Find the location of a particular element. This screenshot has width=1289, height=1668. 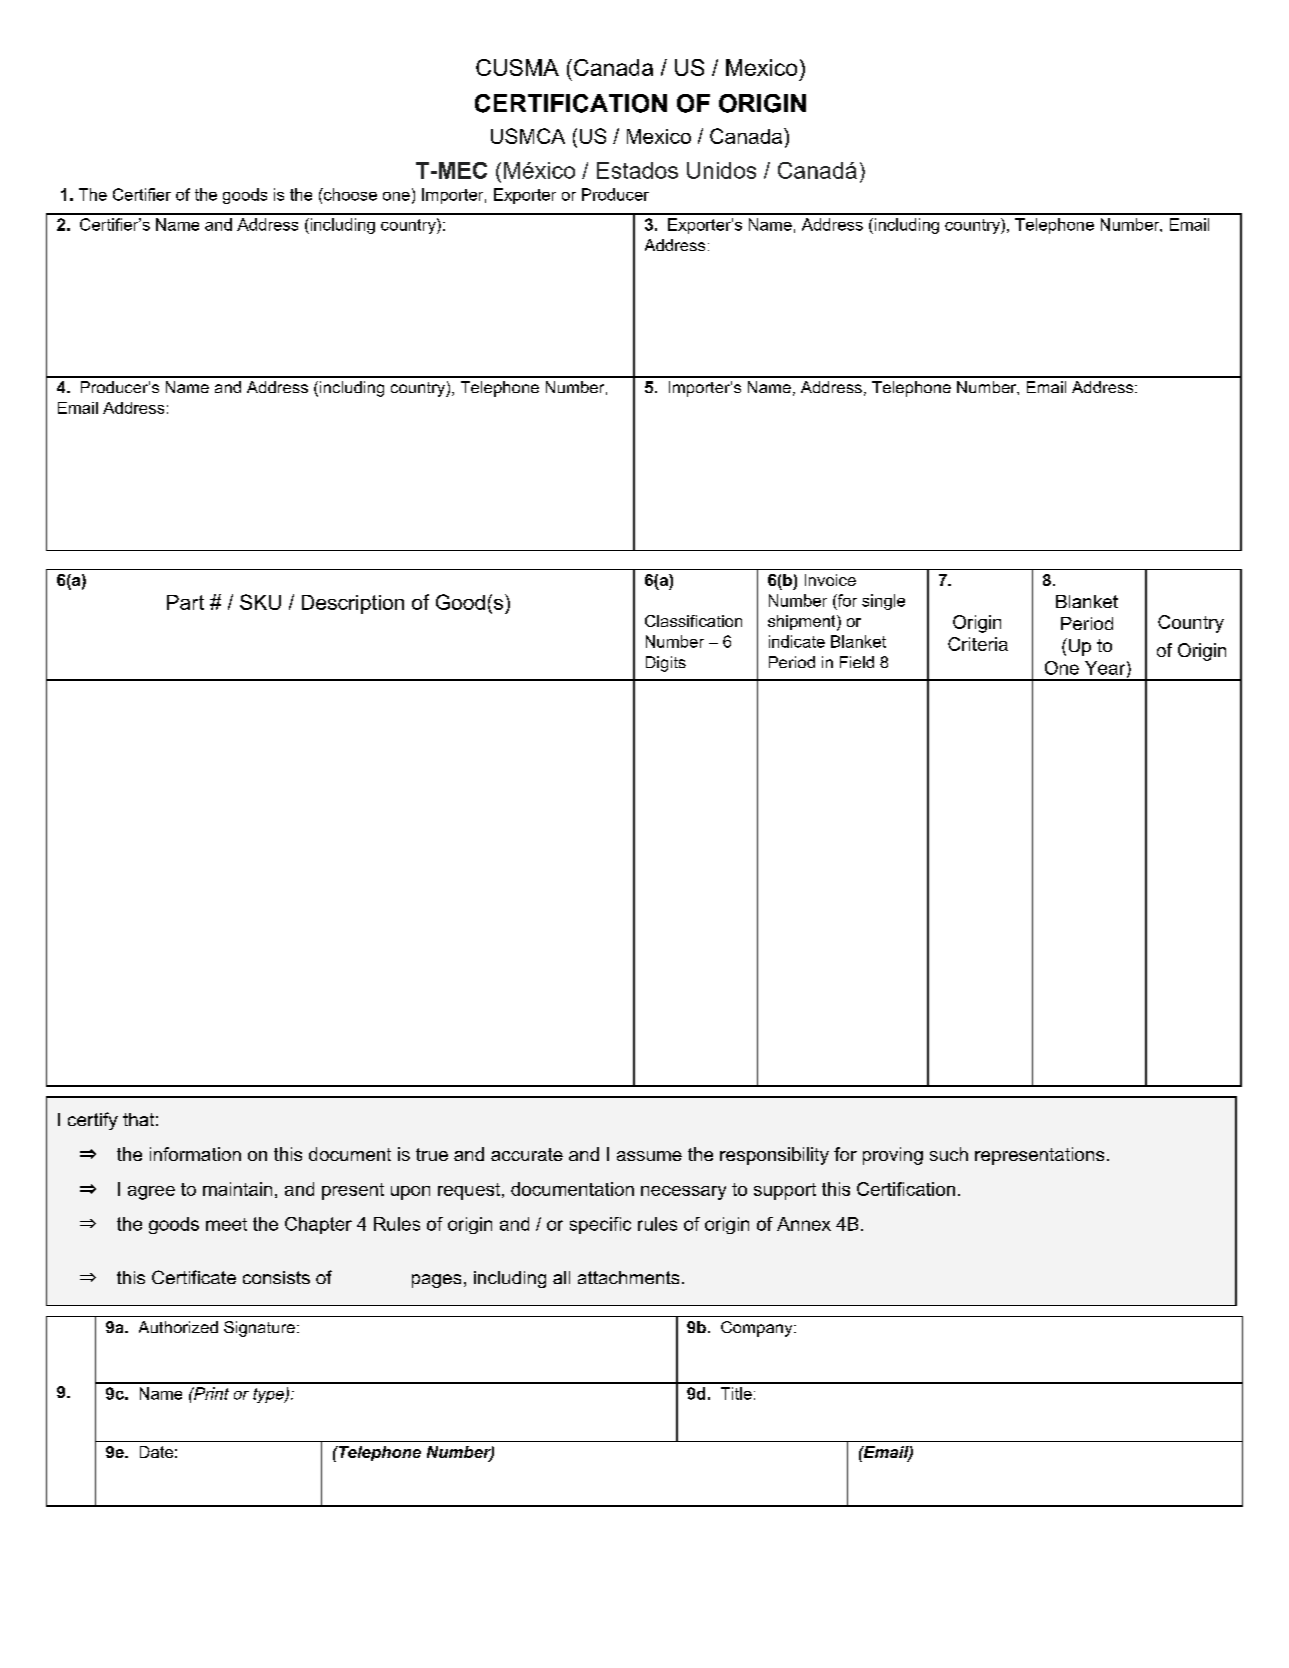

Part is located at coordinates (185, 602).
